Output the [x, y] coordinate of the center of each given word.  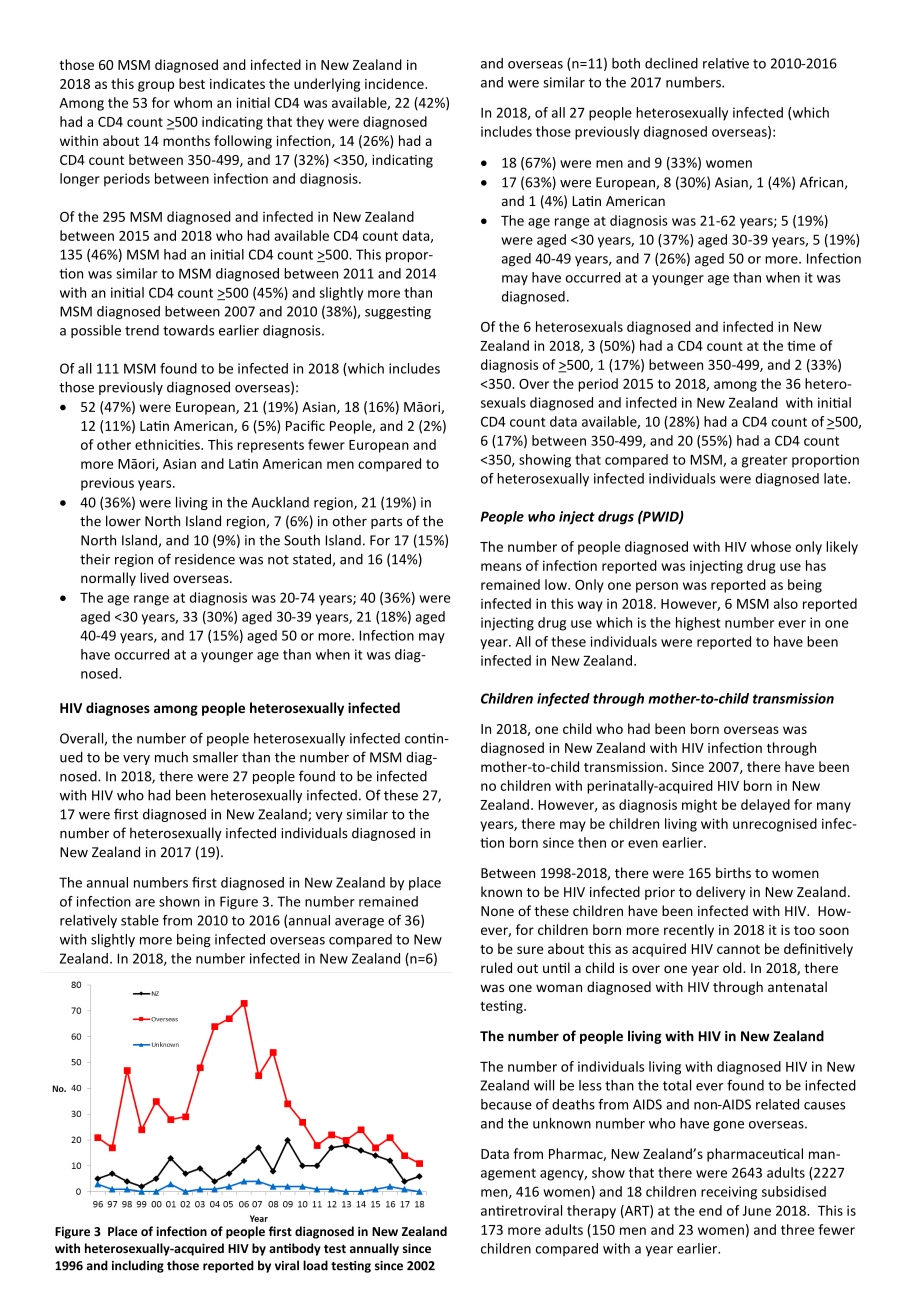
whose [771, 546]
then [592, 842]
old [733, 967]
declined [671, 63]
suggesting [398, 312]
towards [188, 330]
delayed [765, 806]
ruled [496, 967]
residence [205, 559]
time [801, 346]
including [138, 1266]
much [171, 757]
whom [193, 102]
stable [140, 920]
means [501, 567]
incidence [395, 83]
